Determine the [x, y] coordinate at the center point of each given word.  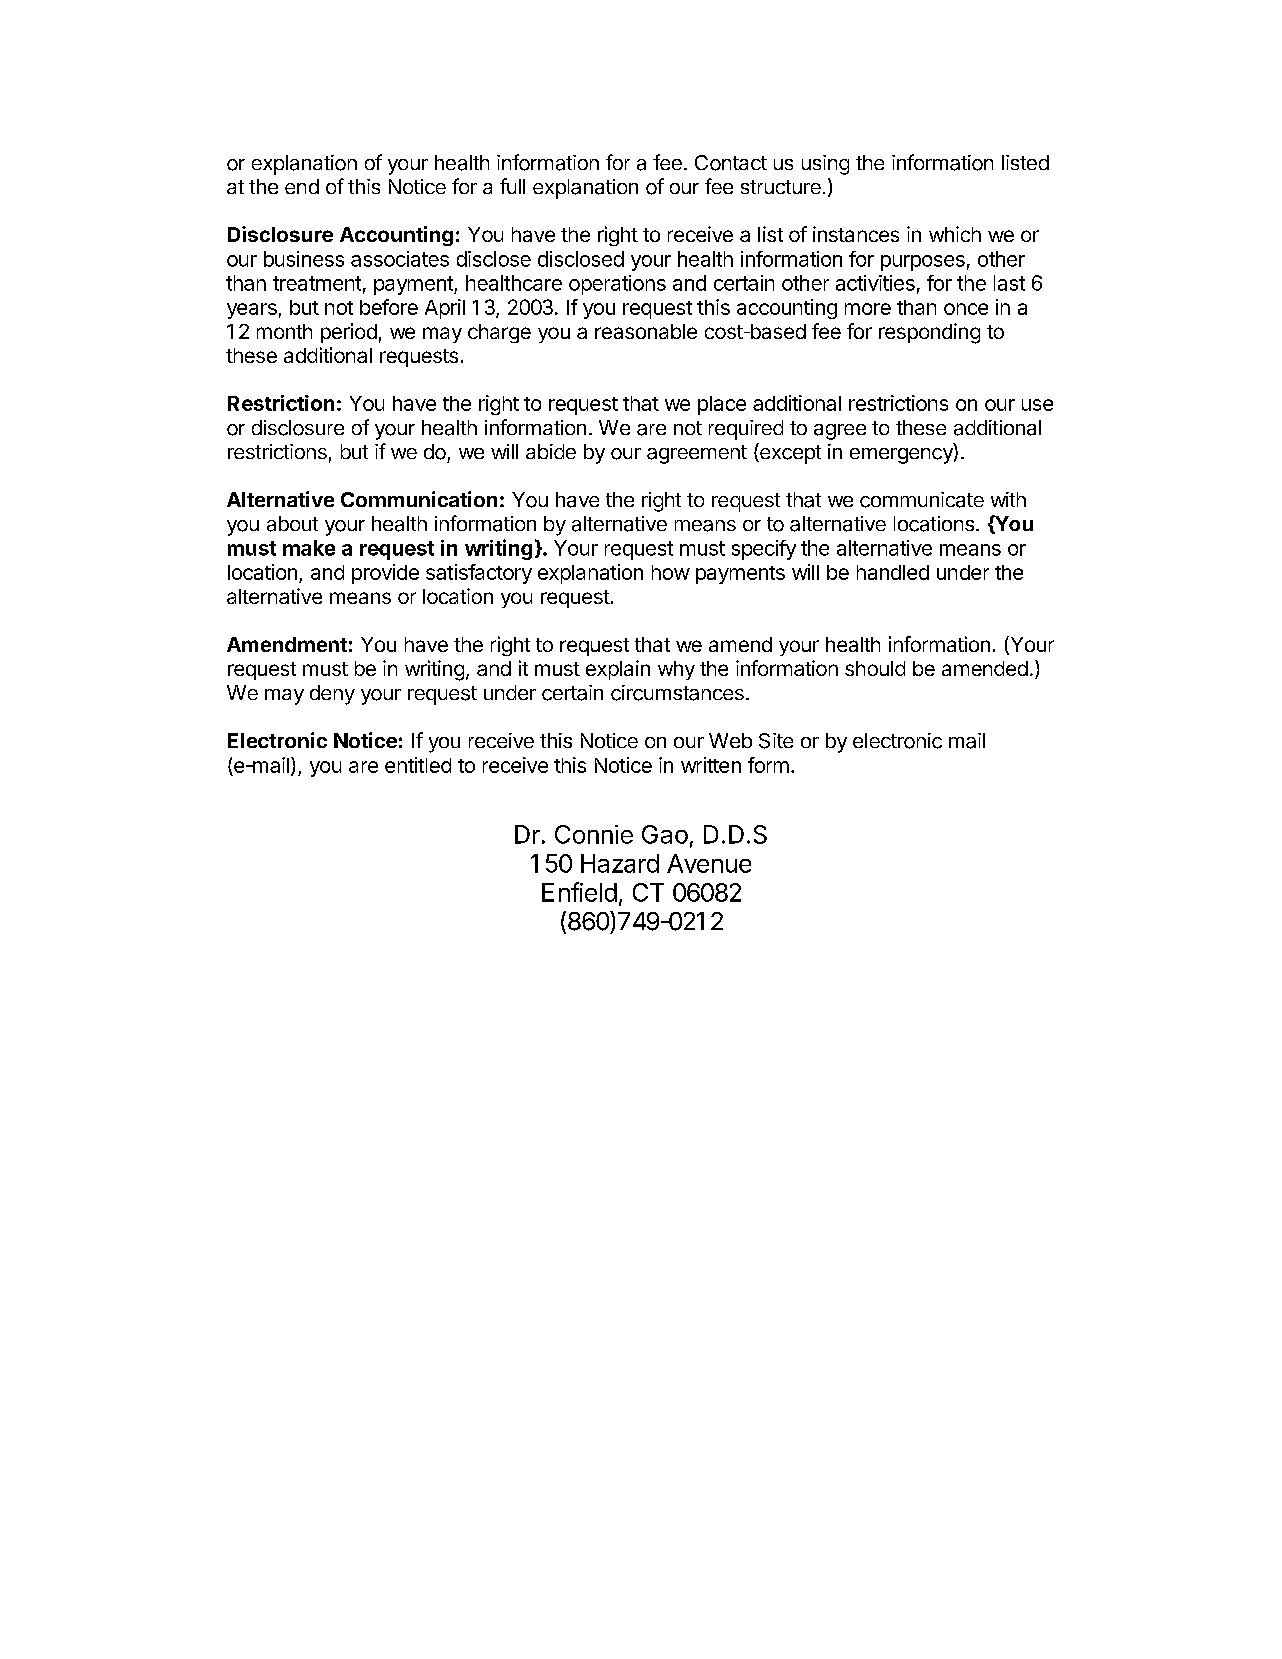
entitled [418, 765]
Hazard [620, 863]
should [875, 668]
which [955, 234]
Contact [731, 163]
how [671, 572]
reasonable [646, 331]
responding [929, 333]
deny [332, 695]
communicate [922, 500]
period [349, 333]
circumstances [677, 693]
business [304, 259]
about [292, 524]
